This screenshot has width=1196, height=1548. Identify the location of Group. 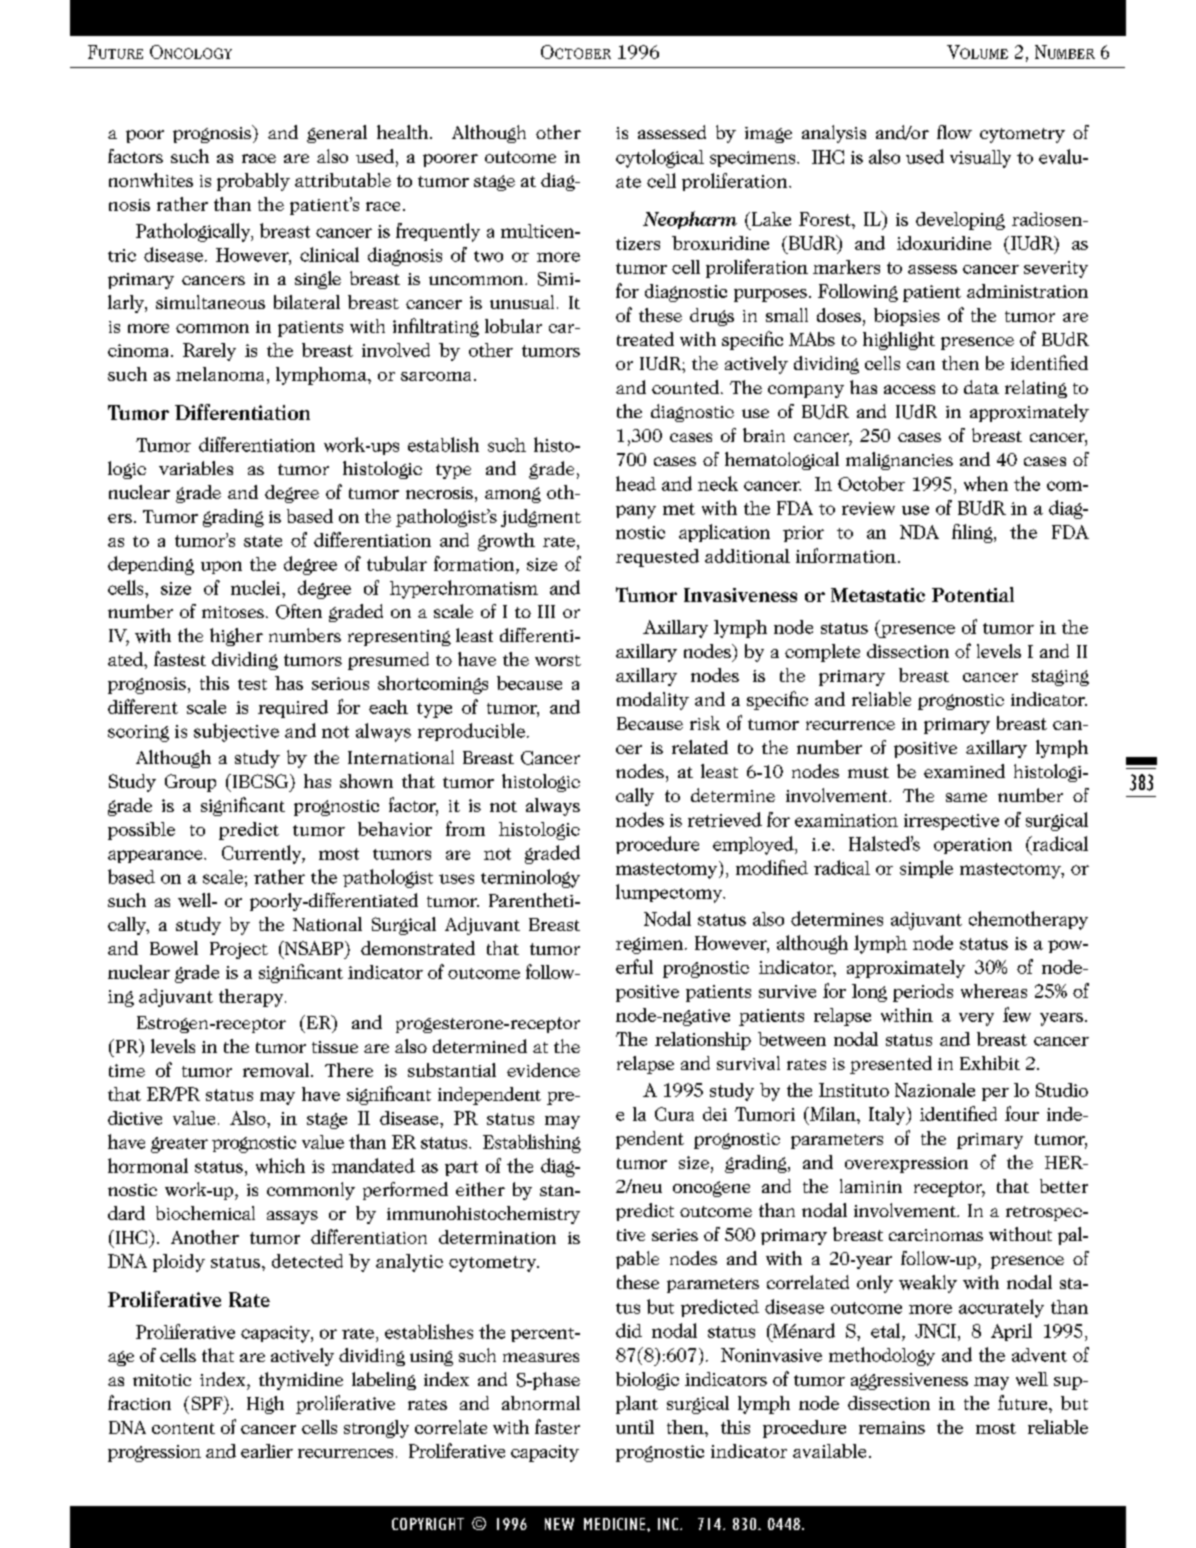
(190, 783).
